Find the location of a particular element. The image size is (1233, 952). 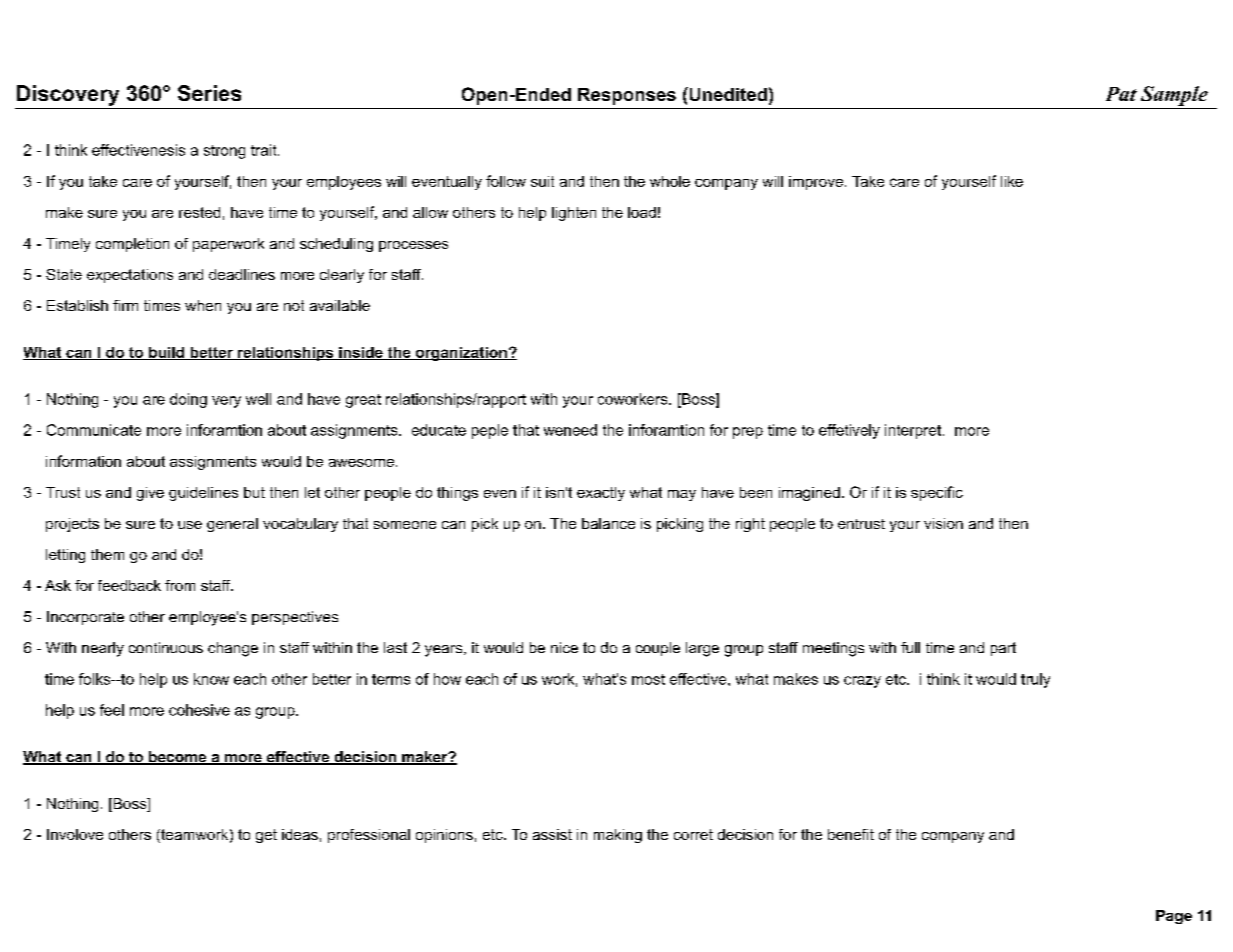

Responses is located at coordinates (627, 96).
